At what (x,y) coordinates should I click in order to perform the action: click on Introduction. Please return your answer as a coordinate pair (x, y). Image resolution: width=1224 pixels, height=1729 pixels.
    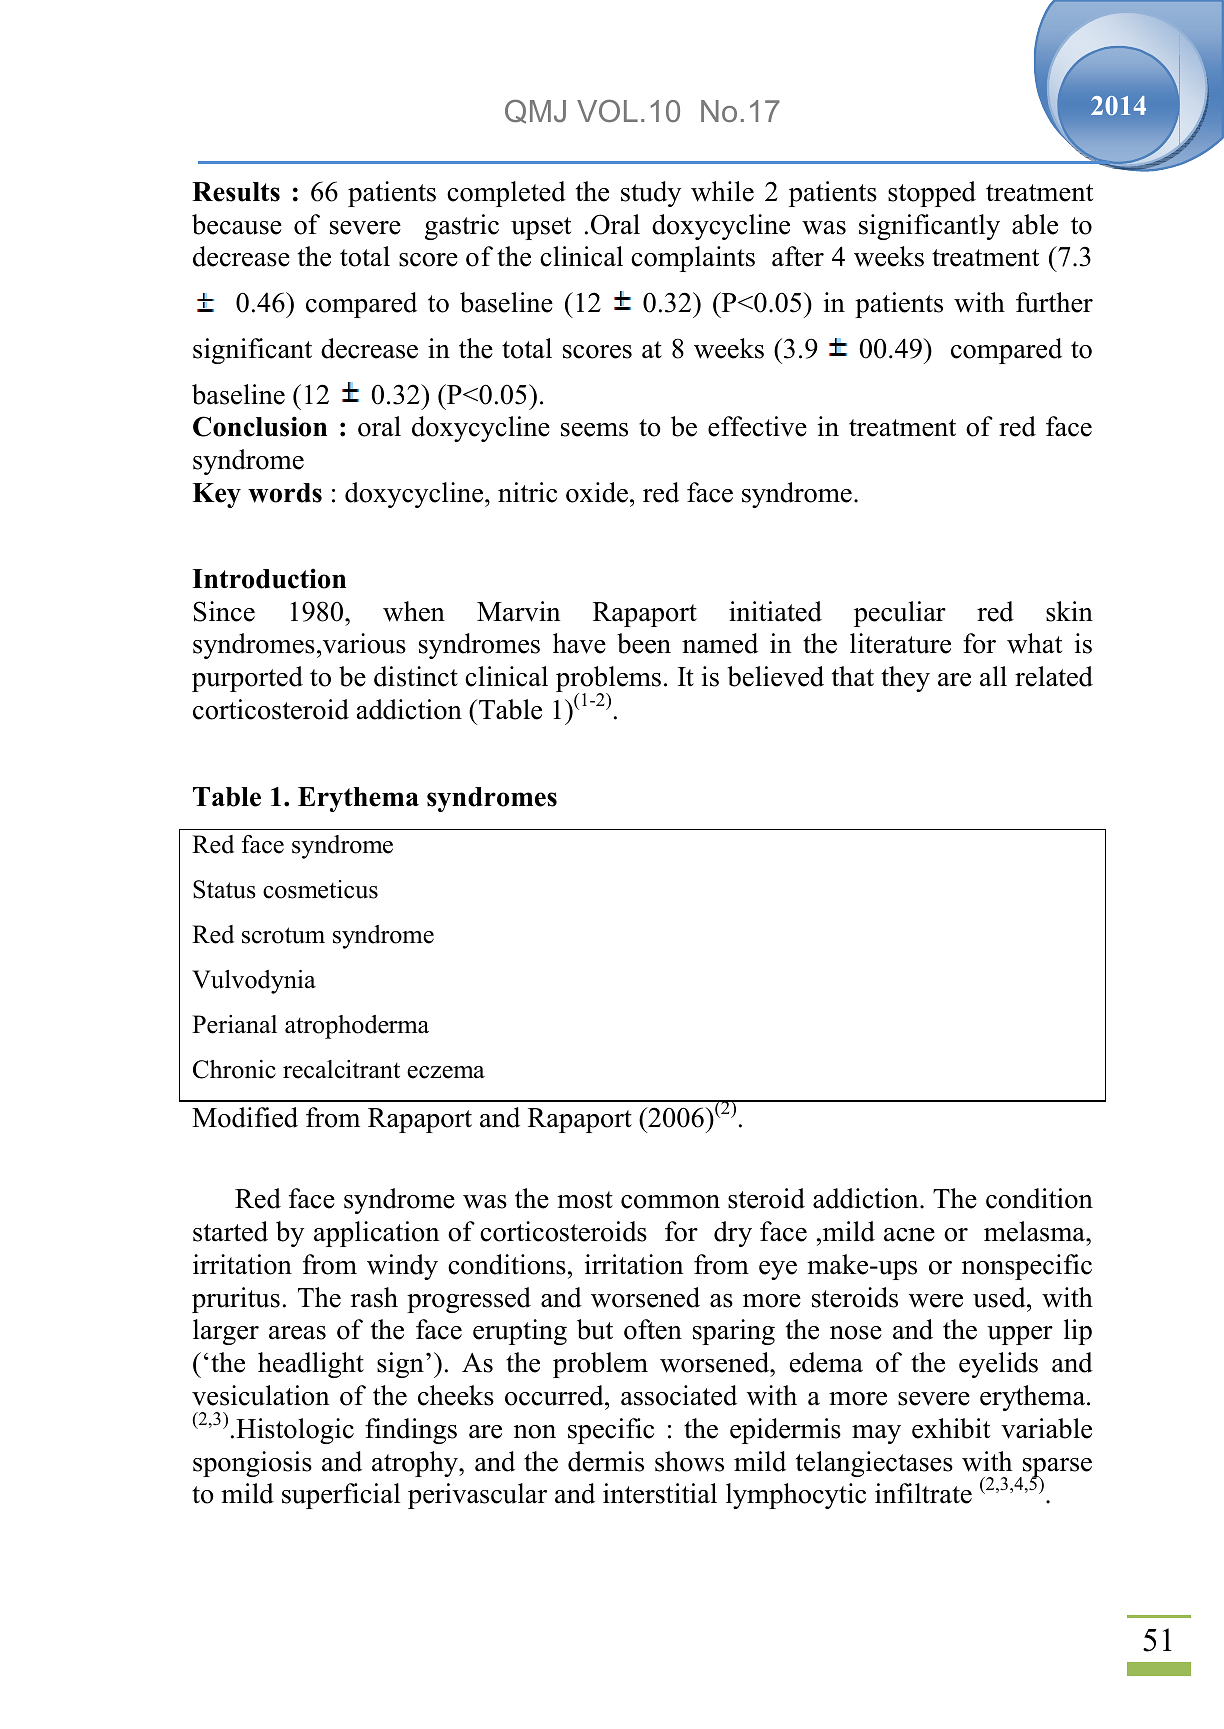
    Looking at the image, I should click on (269, 578).
